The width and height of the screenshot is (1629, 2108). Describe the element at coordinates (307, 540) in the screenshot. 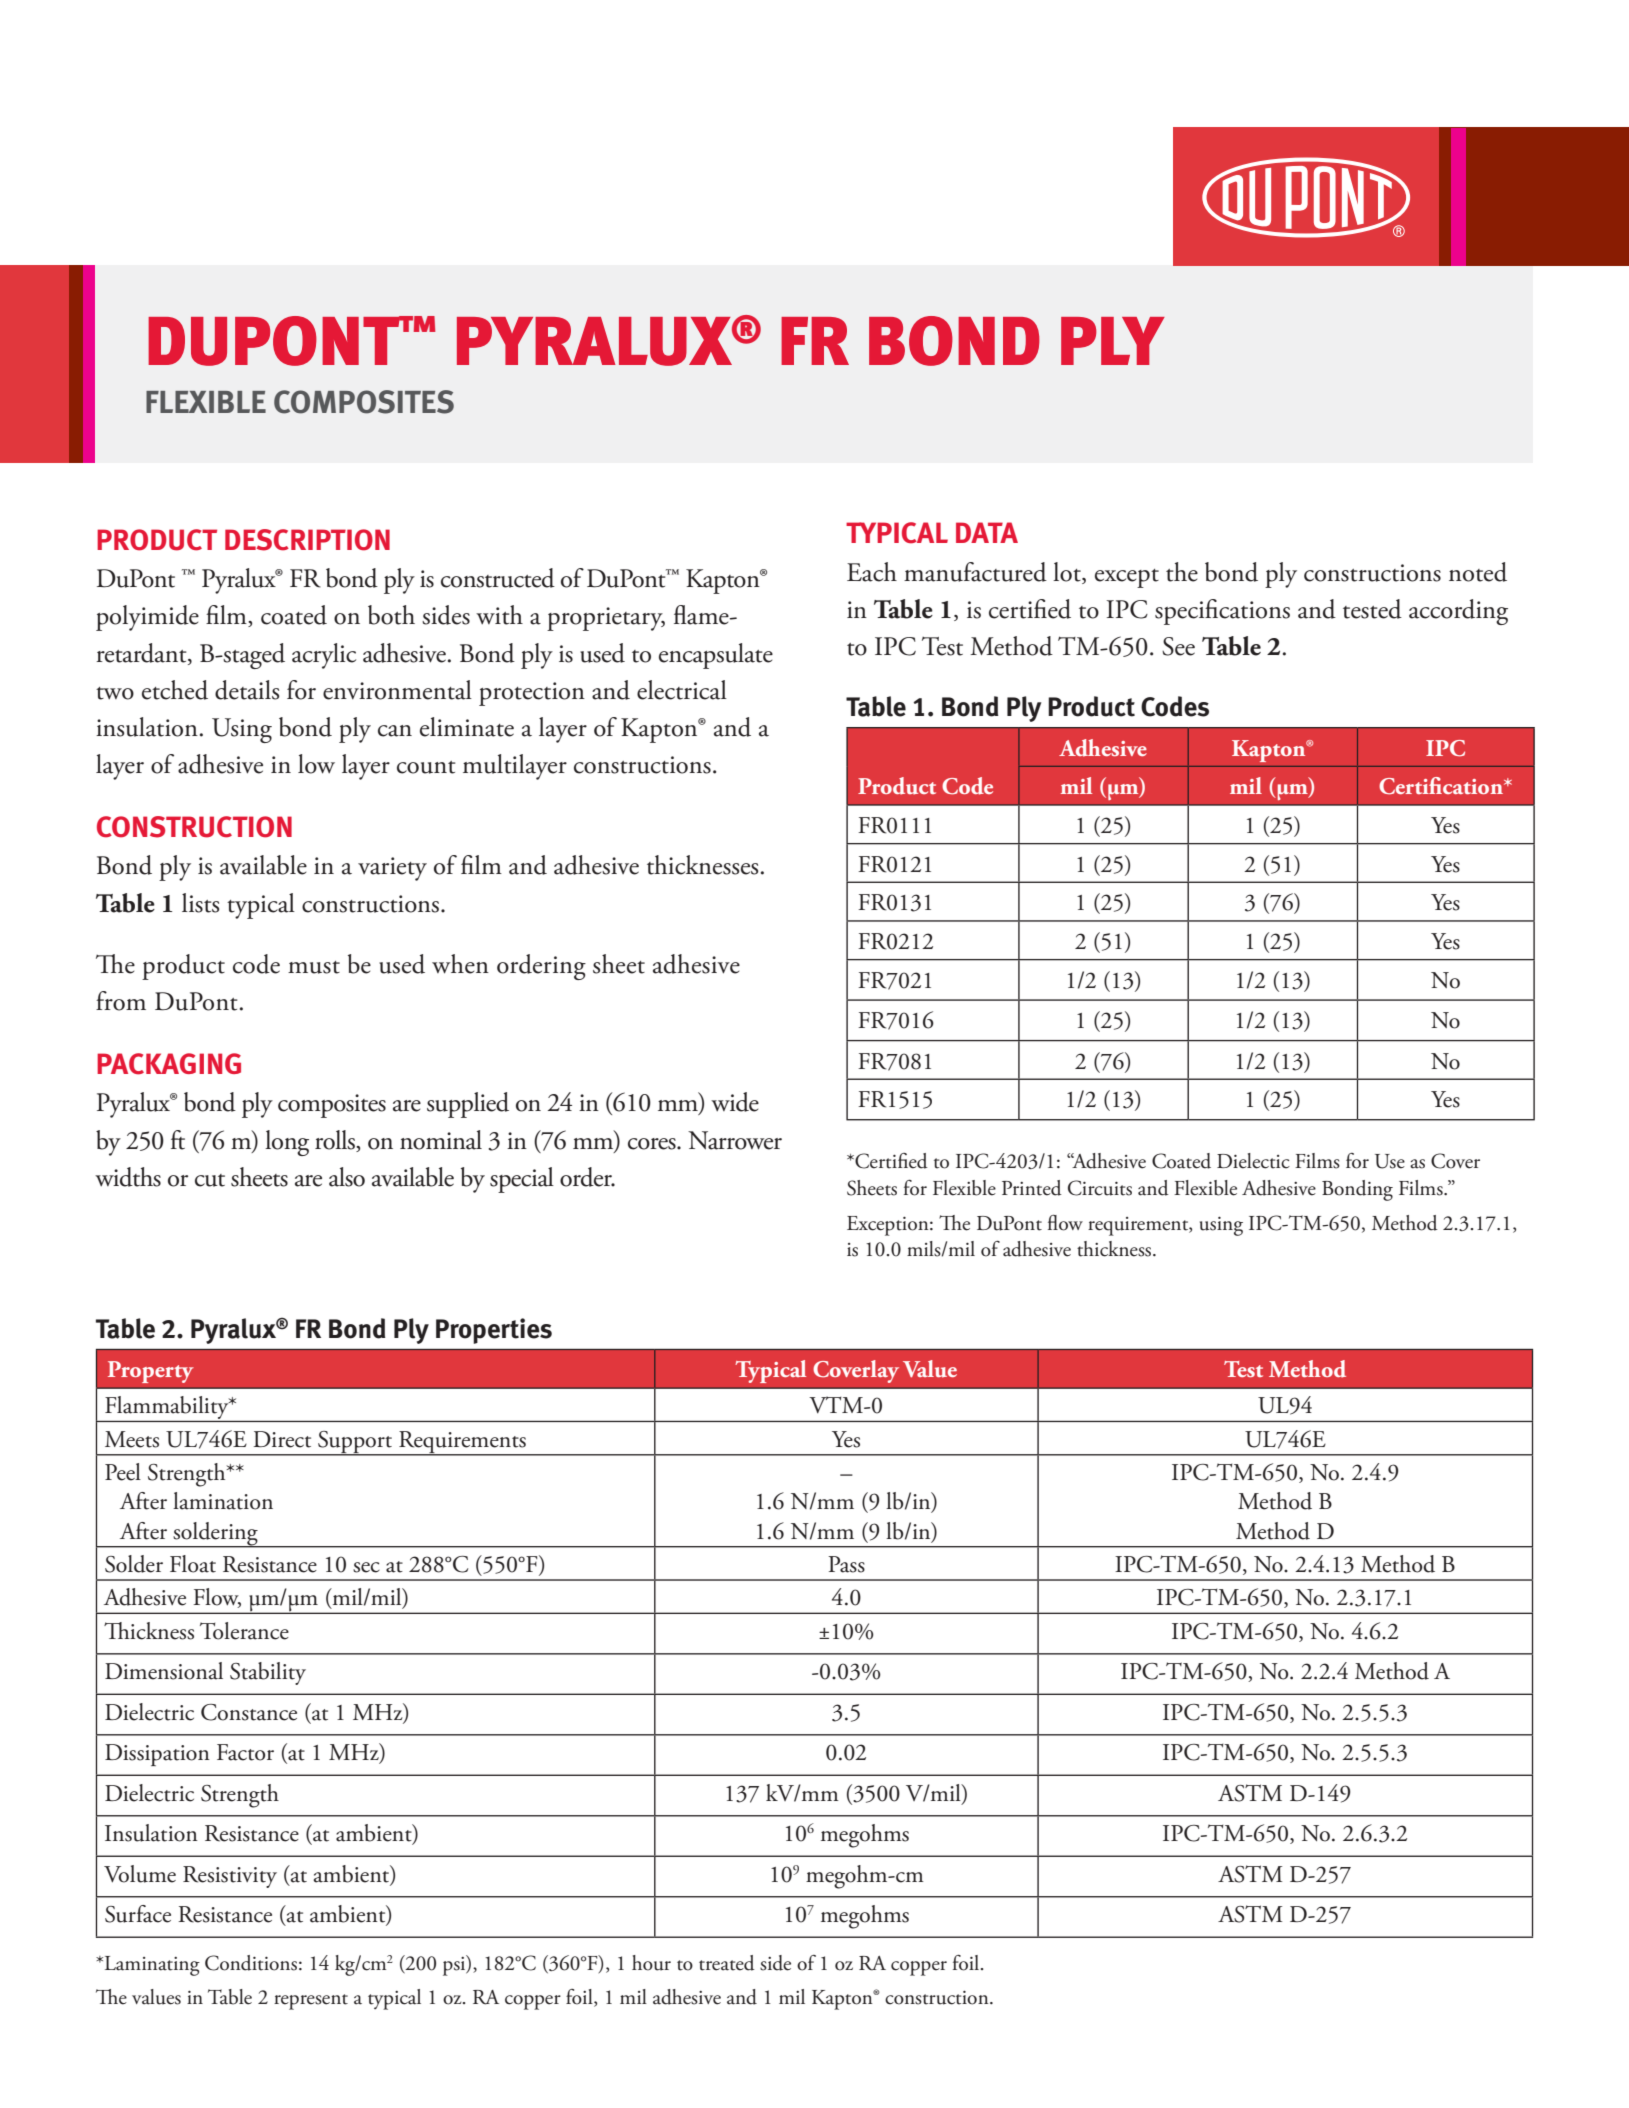

I see `DESCRIPTION` at that location.
